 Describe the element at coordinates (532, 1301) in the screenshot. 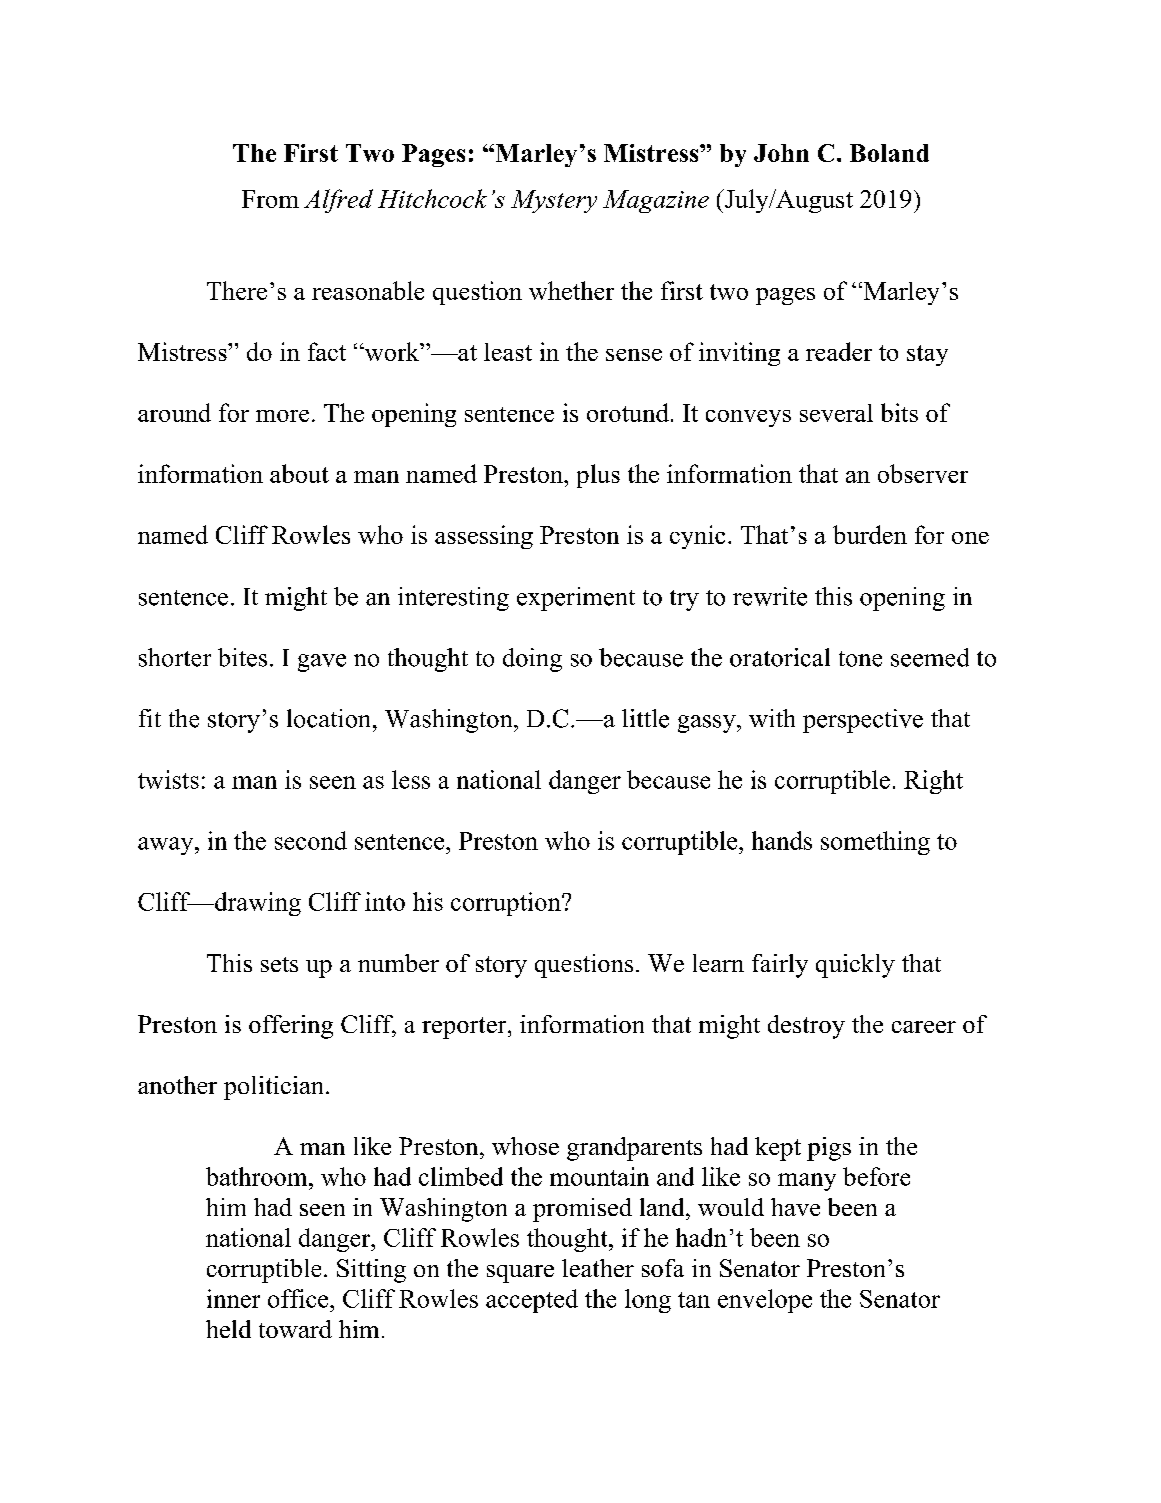

I see `accepted` at that location.
